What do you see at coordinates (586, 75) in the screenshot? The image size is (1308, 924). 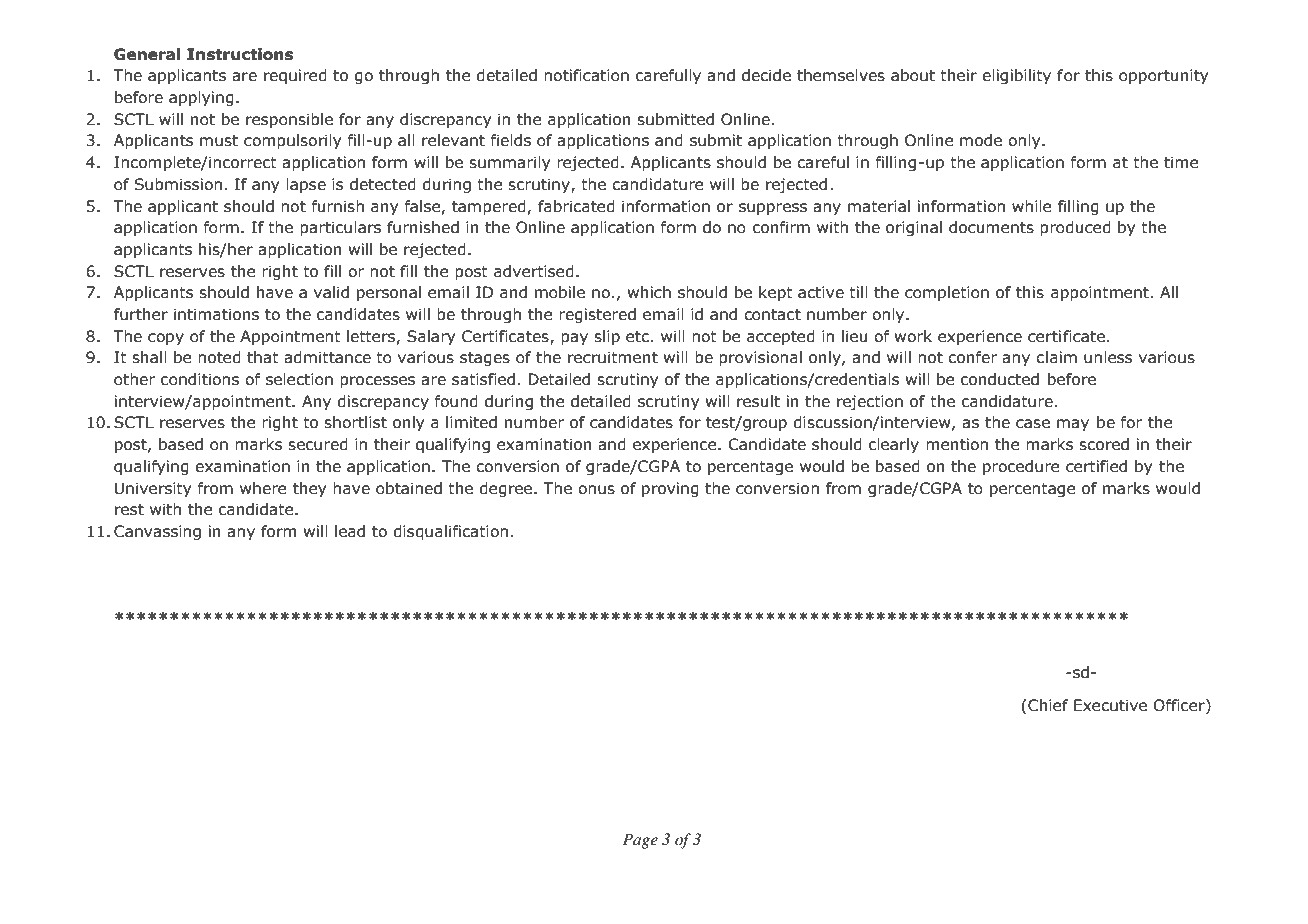 I see `notification` at bounding box center [586, 75].
